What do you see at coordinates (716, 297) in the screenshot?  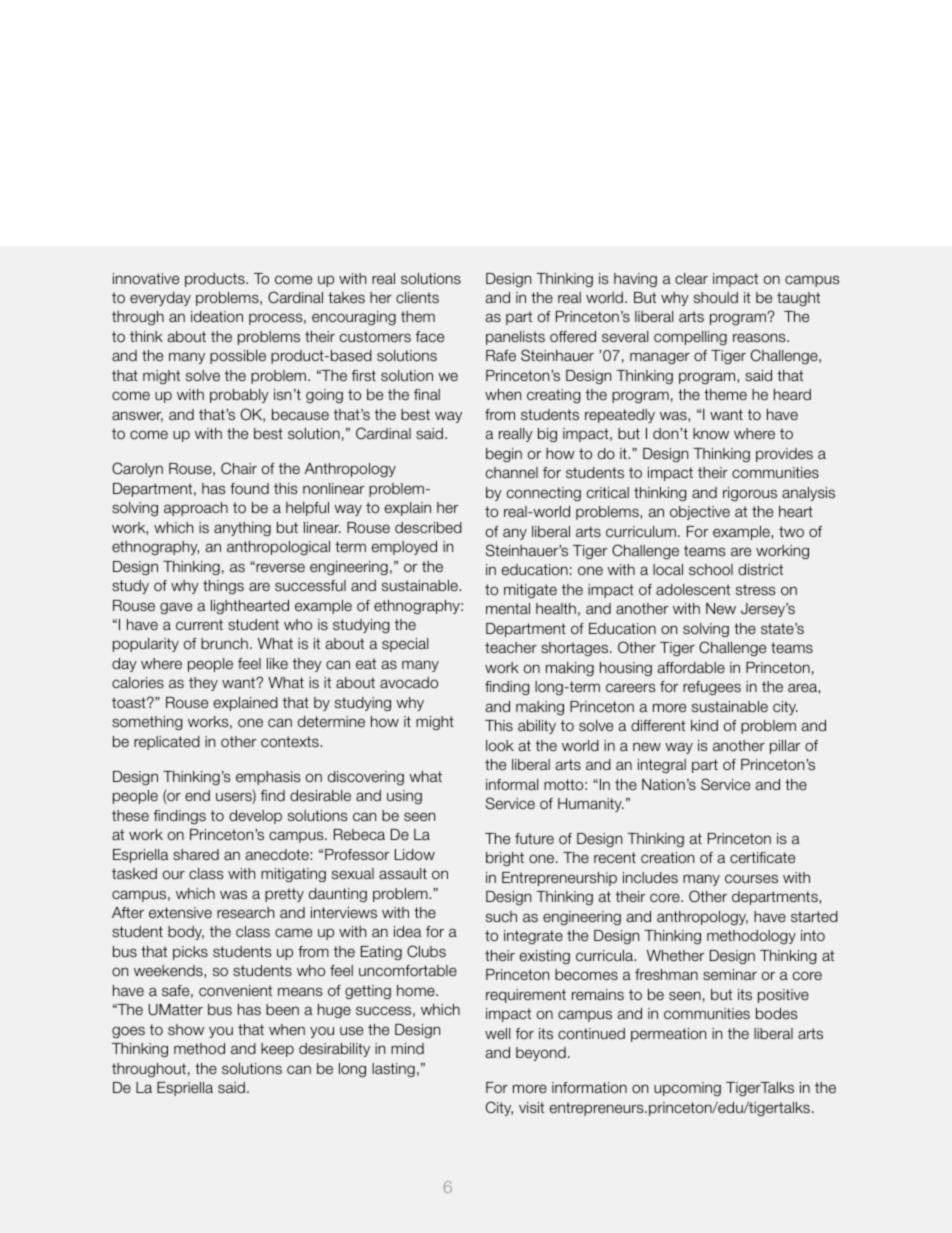 I see `should` at bounding box center [716, 297].
